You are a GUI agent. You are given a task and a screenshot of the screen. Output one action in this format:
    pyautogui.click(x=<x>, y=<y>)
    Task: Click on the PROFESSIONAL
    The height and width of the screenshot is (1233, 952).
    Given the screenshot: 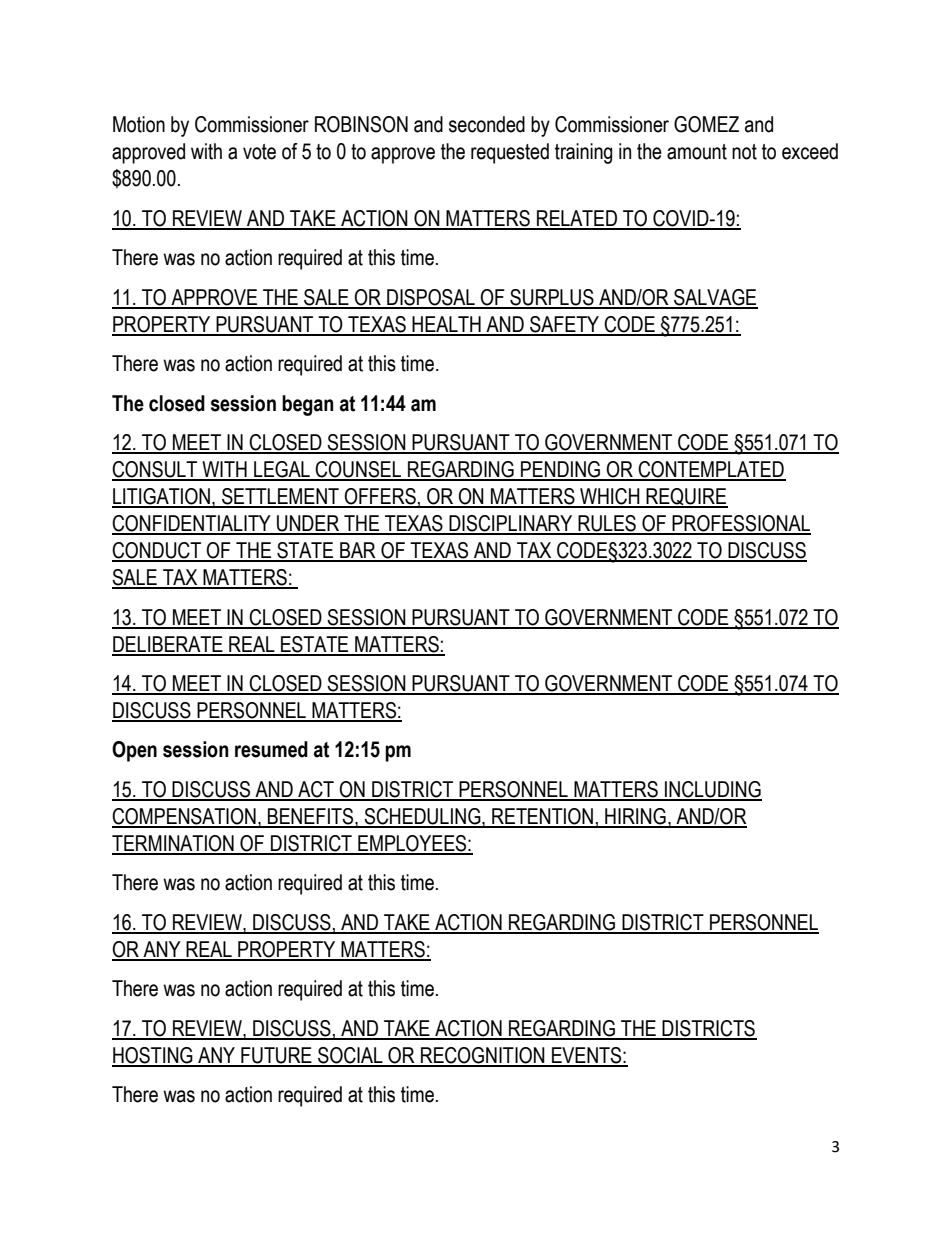 What is the action you would take?
    pyautogui.click(x=740, y=524)
